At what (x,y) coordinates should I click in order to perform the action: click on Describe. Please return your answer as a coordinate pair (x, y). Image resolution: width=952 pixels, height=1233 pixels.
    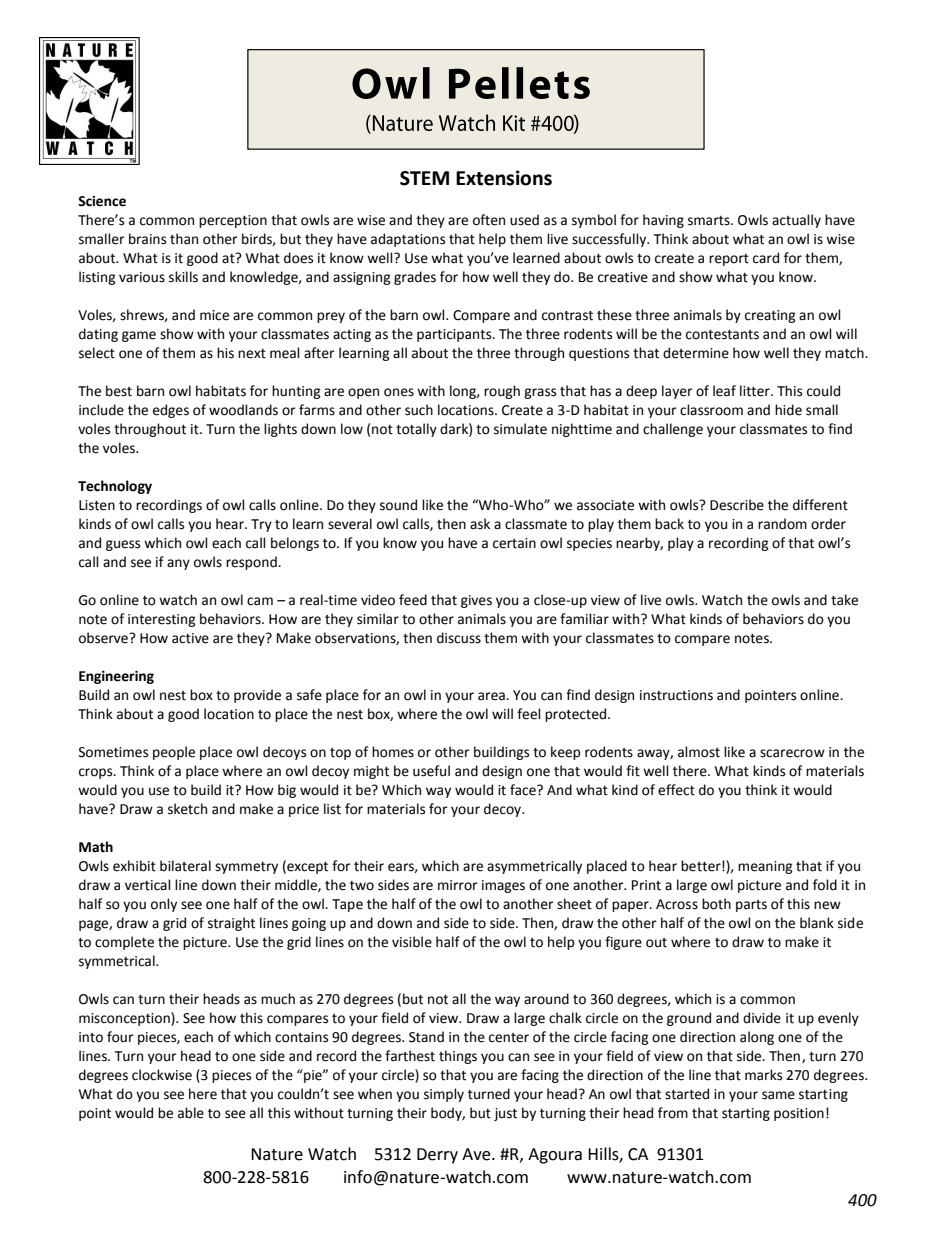
    Looking at the image, I should click on (737, 505).
